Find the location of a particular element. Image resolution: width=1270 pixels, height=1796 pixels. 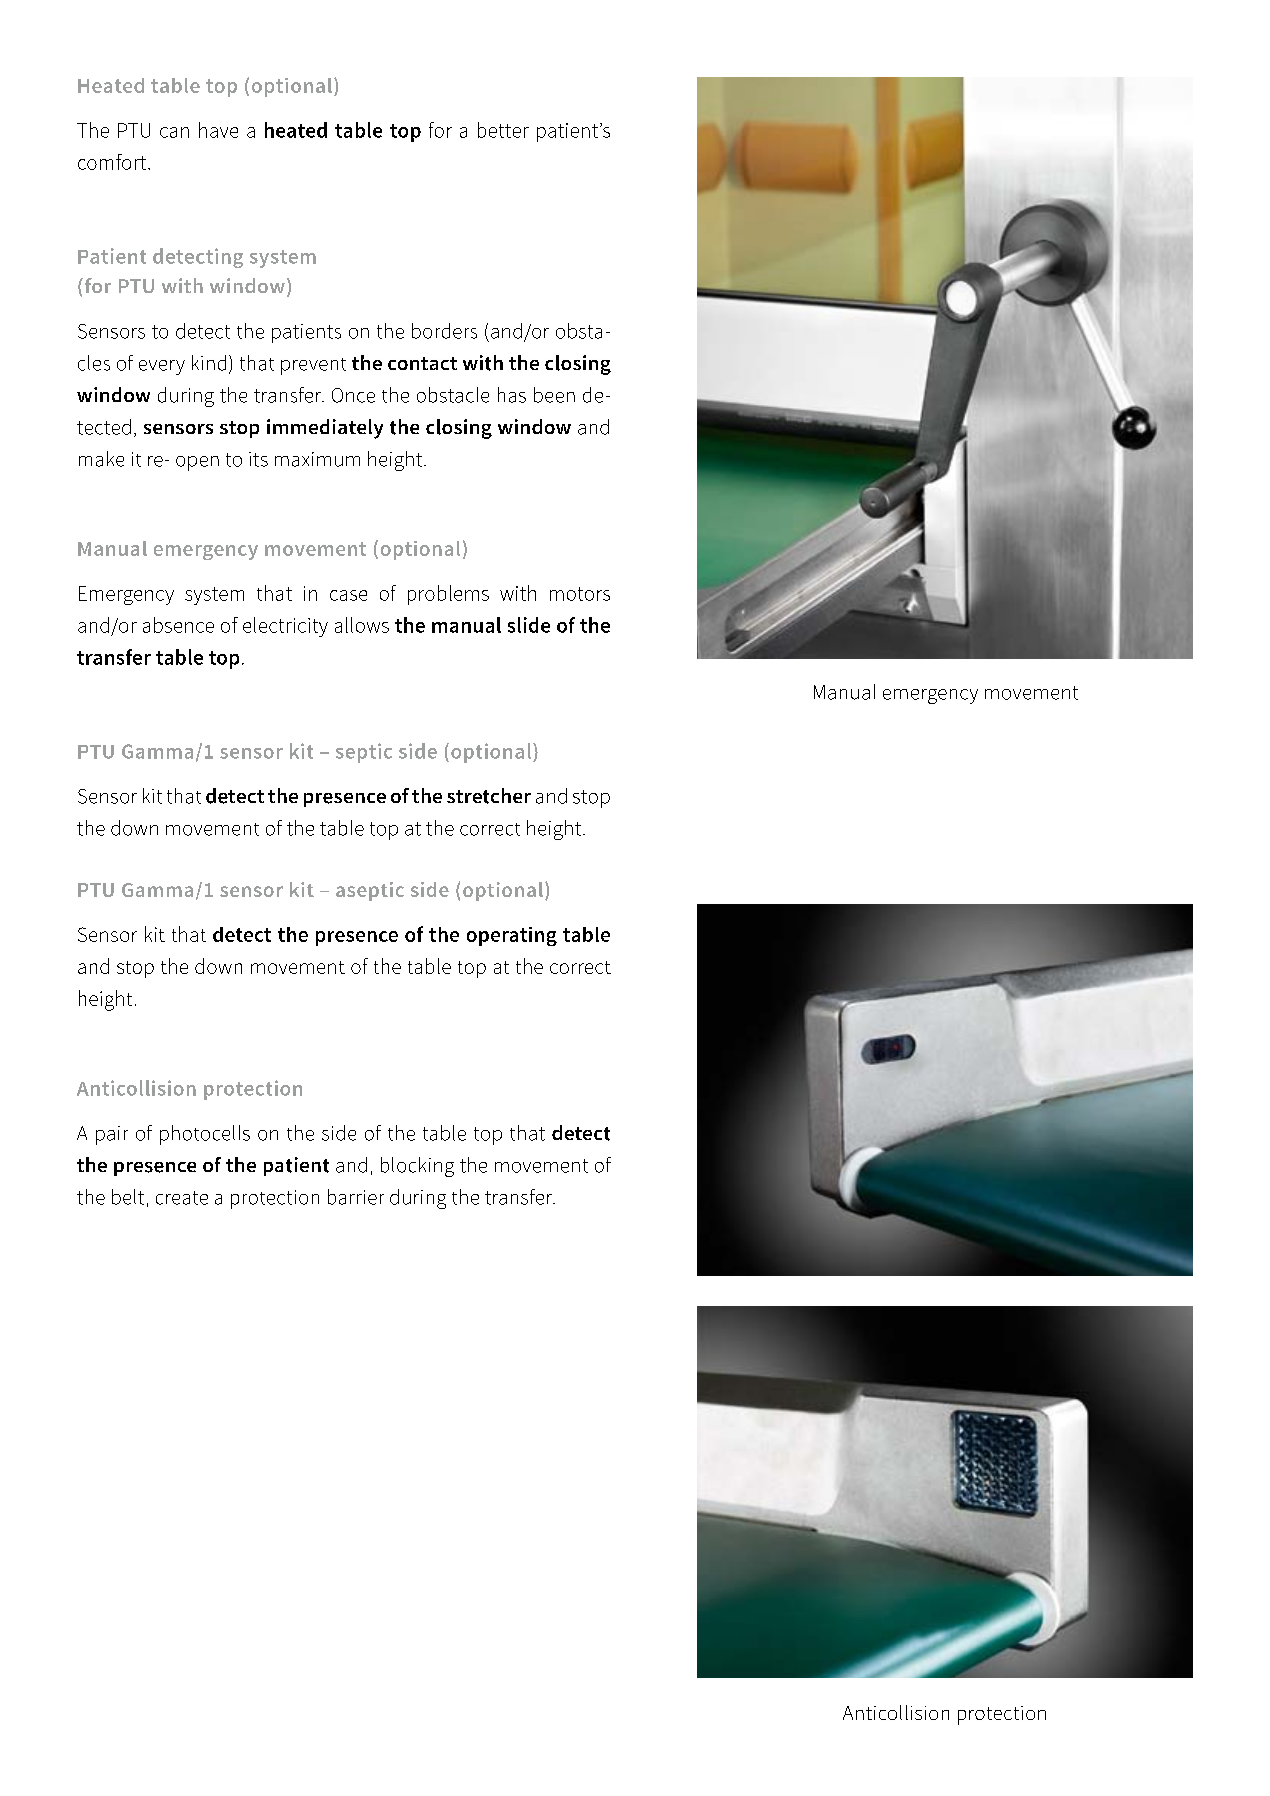

absence is located at coordinates (178, 625).
